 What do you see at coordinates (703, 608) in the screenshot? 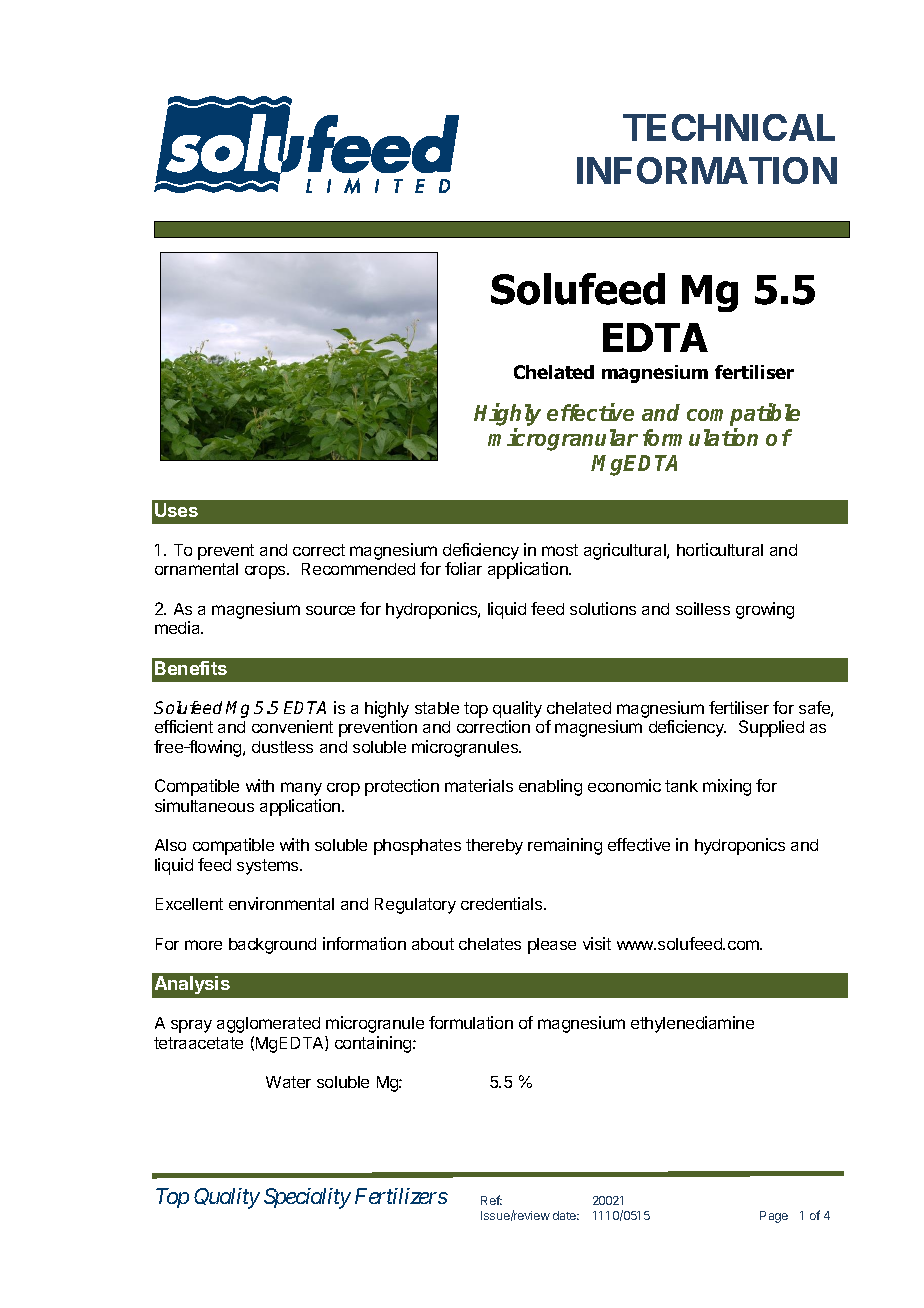
I see `soilless` at bounding box center [703, 608].
